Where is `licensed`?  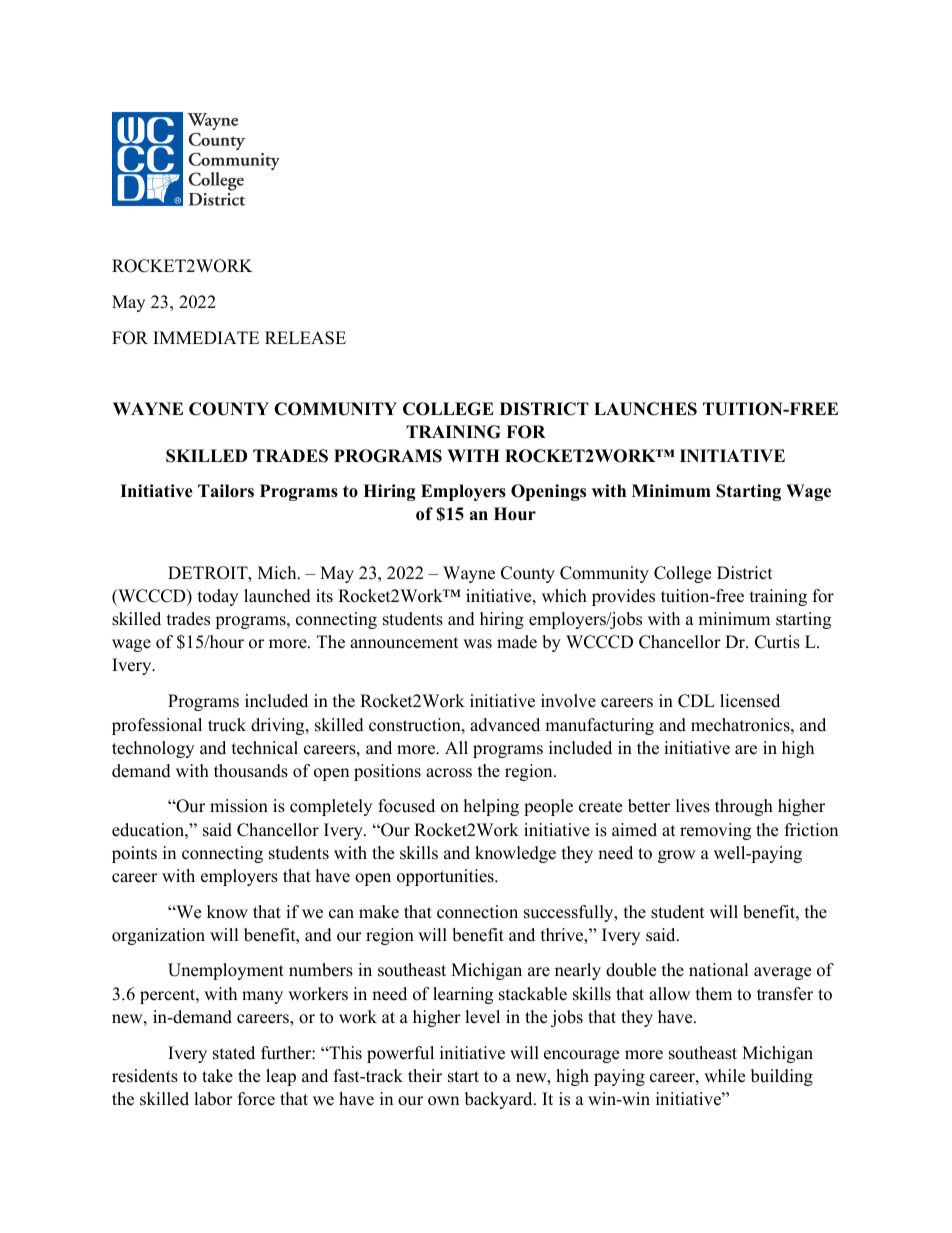 licensed is located at coordinates (750, 701).
